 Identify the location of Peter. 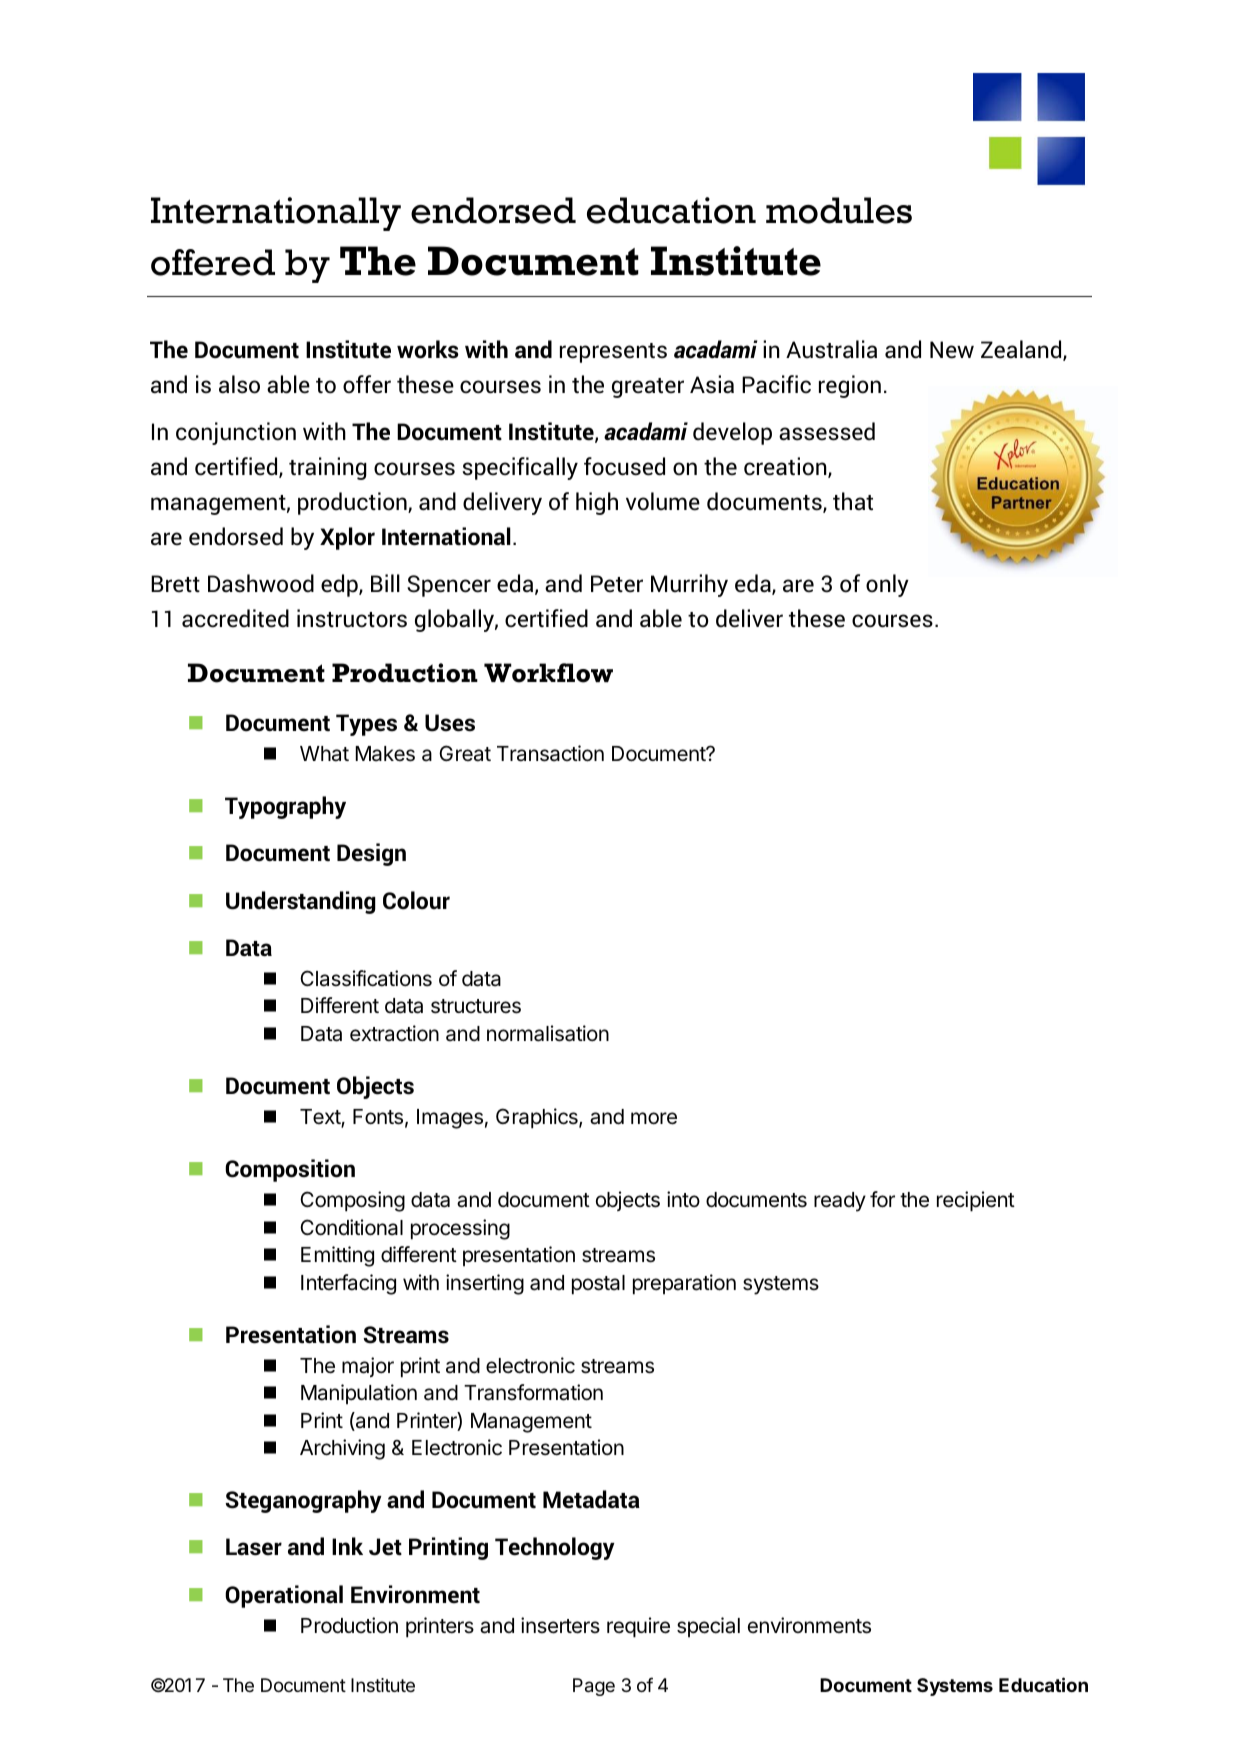
(617, 584).
